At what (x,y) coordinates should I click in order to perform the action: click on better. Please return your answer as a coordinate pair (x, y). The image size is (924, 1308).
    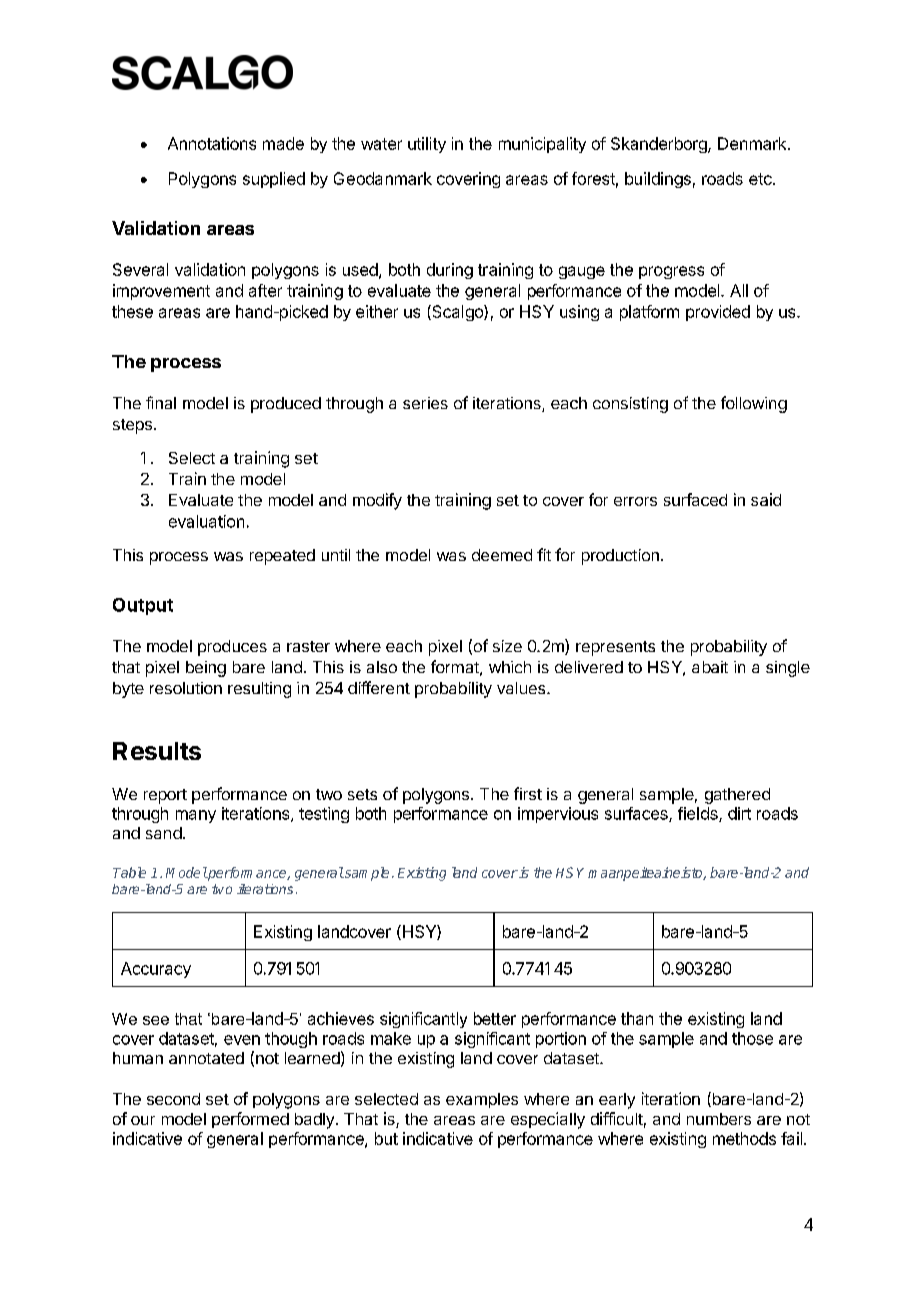
    Looking at the image, I should click on (495, 1018).
